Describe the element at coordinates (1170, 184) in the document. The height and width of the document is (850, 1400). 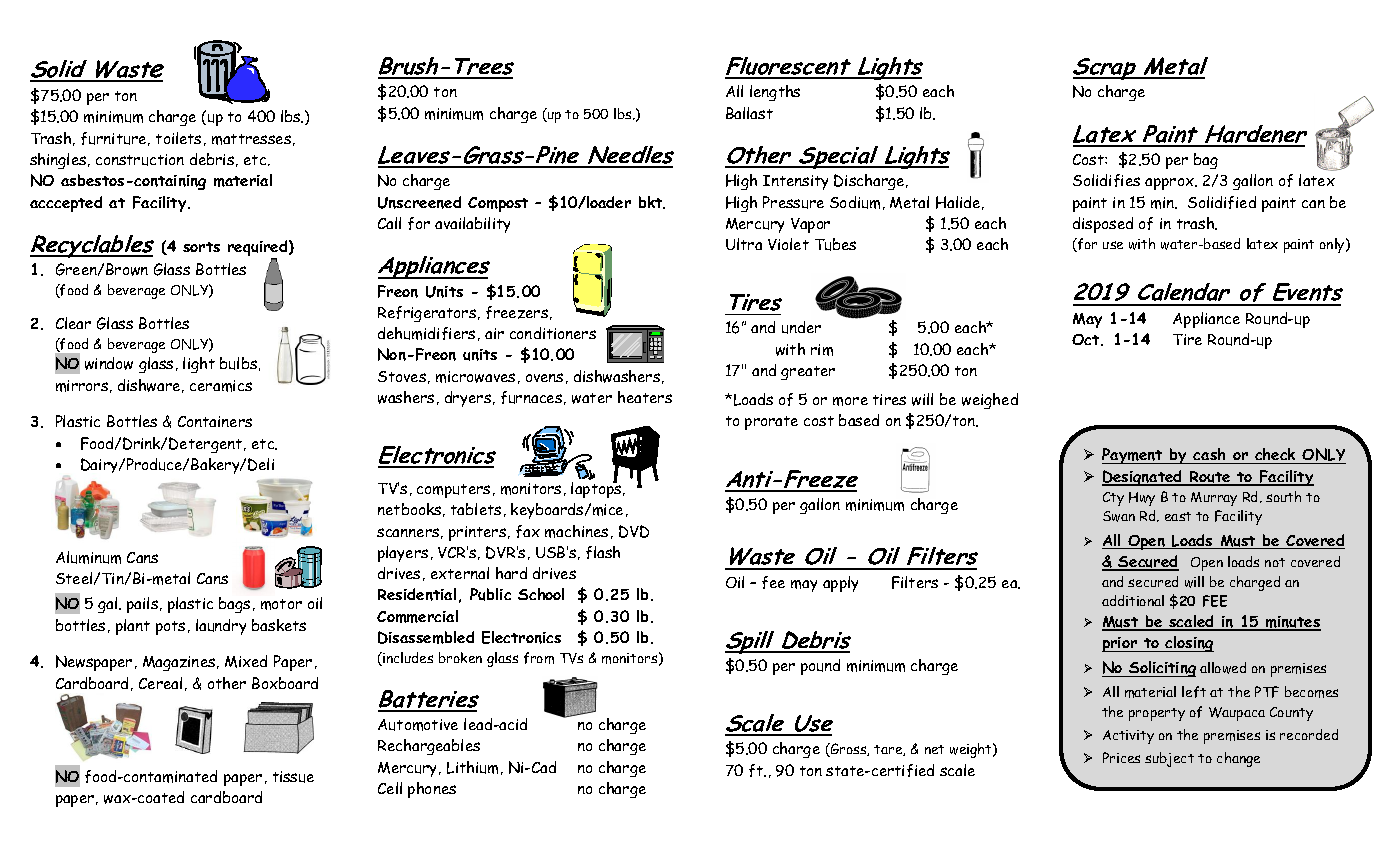
I see `approx` at that location.
